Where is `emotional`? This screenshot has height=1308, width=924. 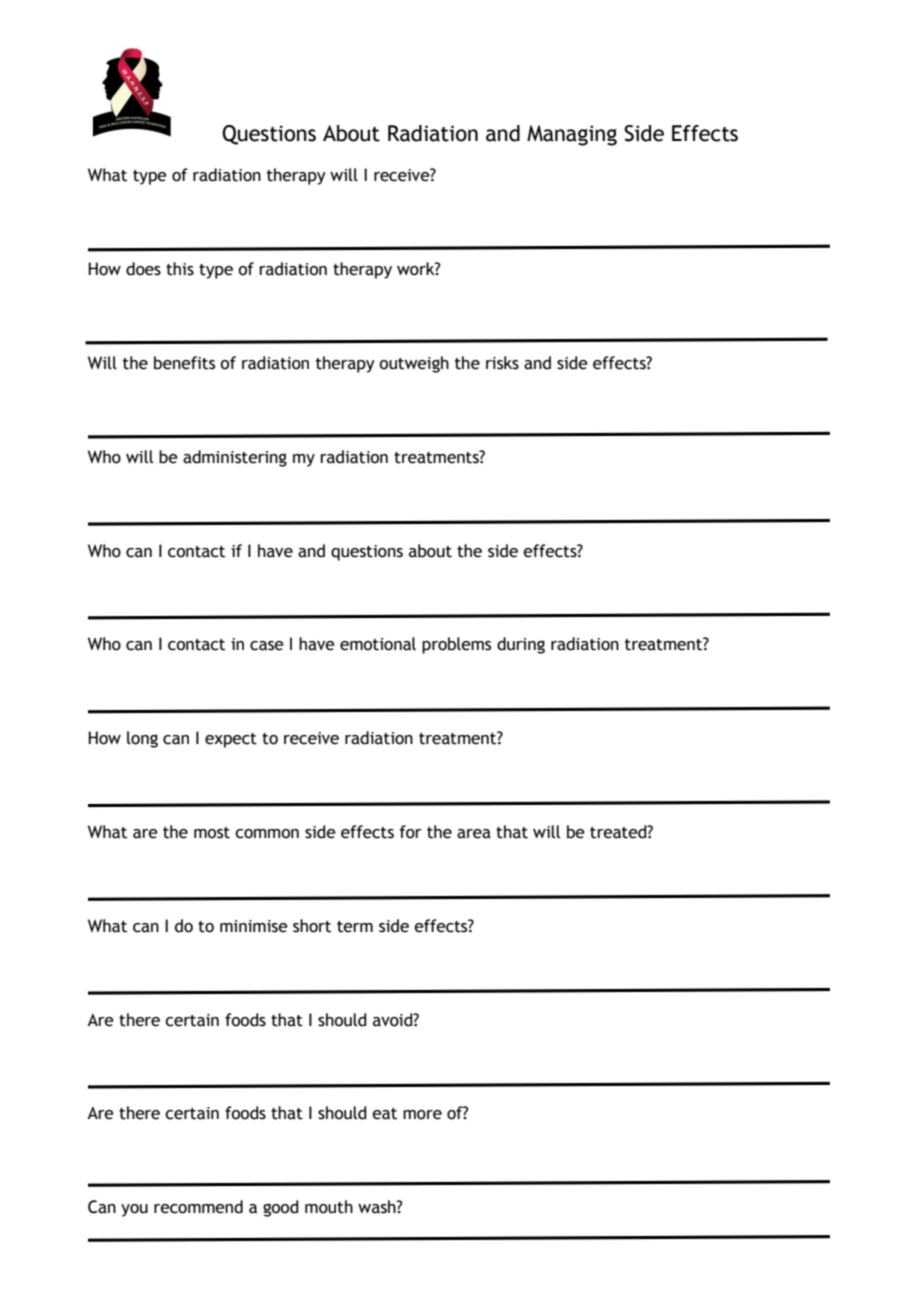
emotional is located at coordinates (378, 644).
